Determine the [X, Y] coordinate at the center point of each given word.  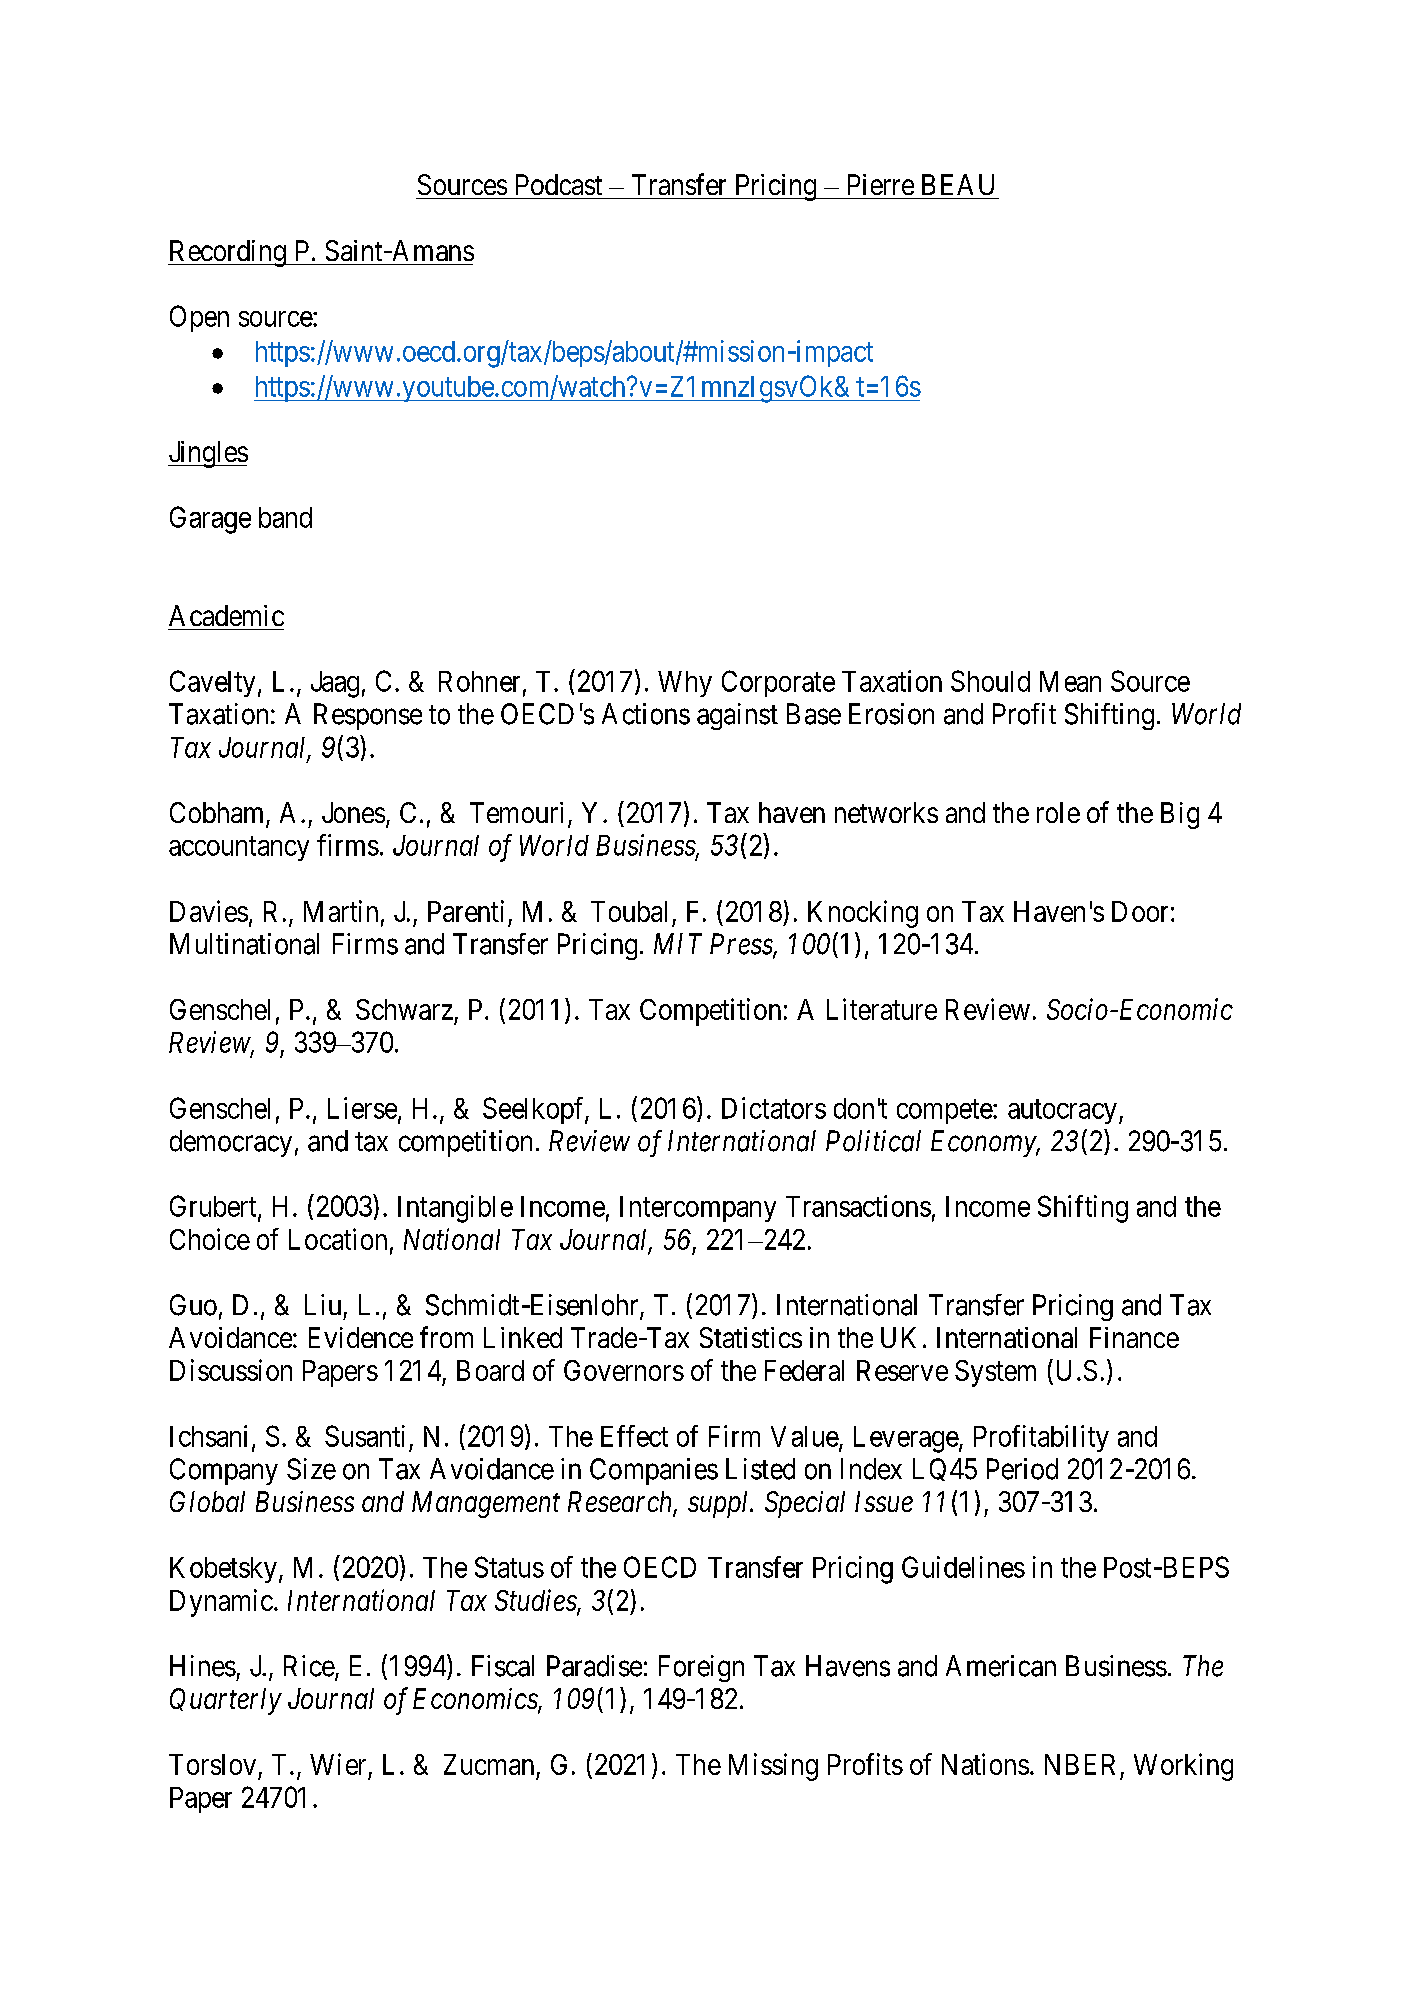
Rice [310, 1667]
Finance [1134, 1337]
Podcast [559, 184]
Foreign [701, 1668]
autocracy [1062, 1111]
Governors [624, 1370]
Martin [341, 911]
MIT [678, 943]
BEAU [958, 184]
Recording [228, 253]
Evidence [361, 1337]
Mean [1070, 681]
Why [685, 684]
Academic [226, 615]
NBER [1080, 1764]
